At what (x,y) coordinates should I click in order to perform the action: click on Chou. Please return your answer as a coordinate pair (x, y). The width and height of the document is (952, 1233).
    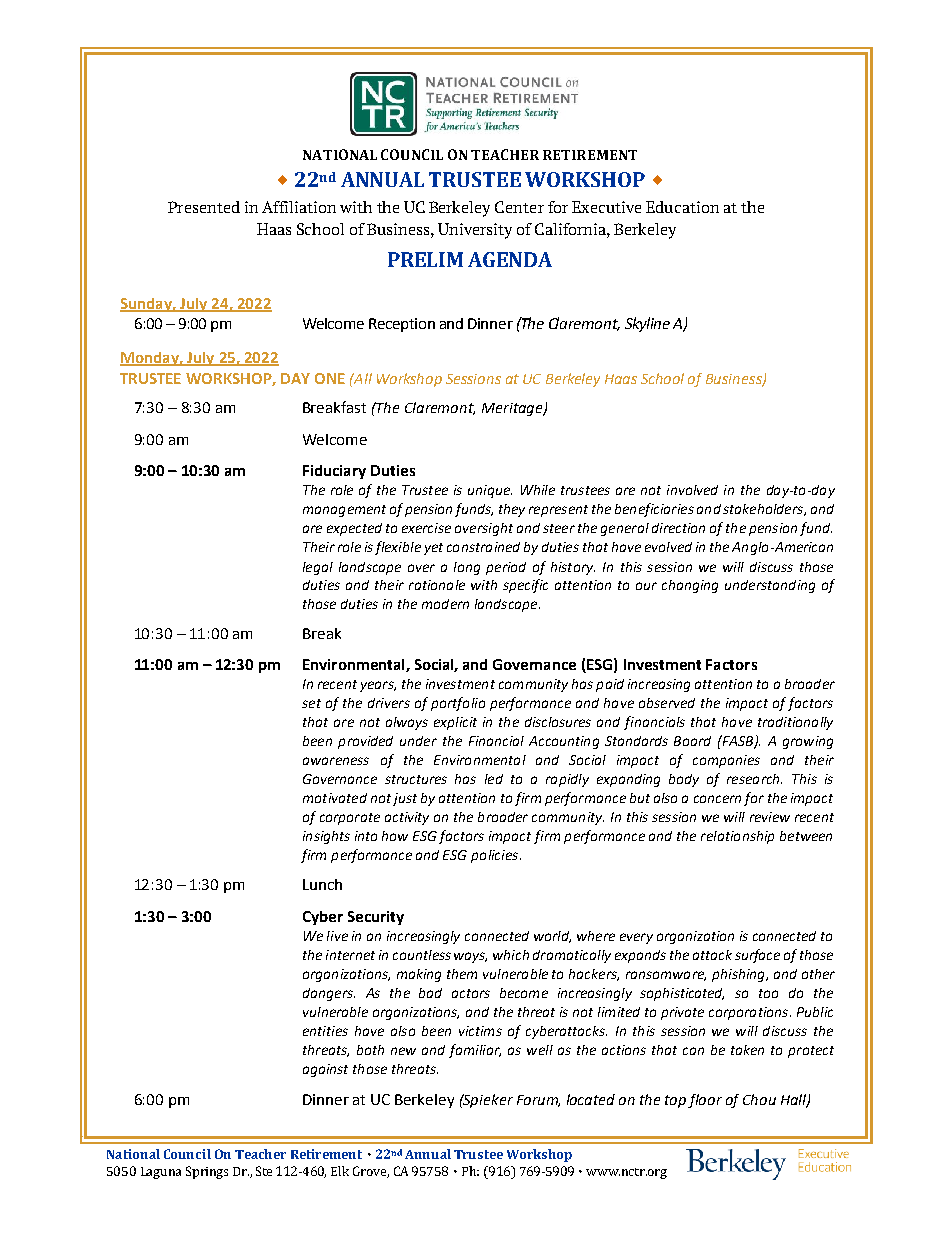
    Looking at the image, I should click on (759, 1099).
